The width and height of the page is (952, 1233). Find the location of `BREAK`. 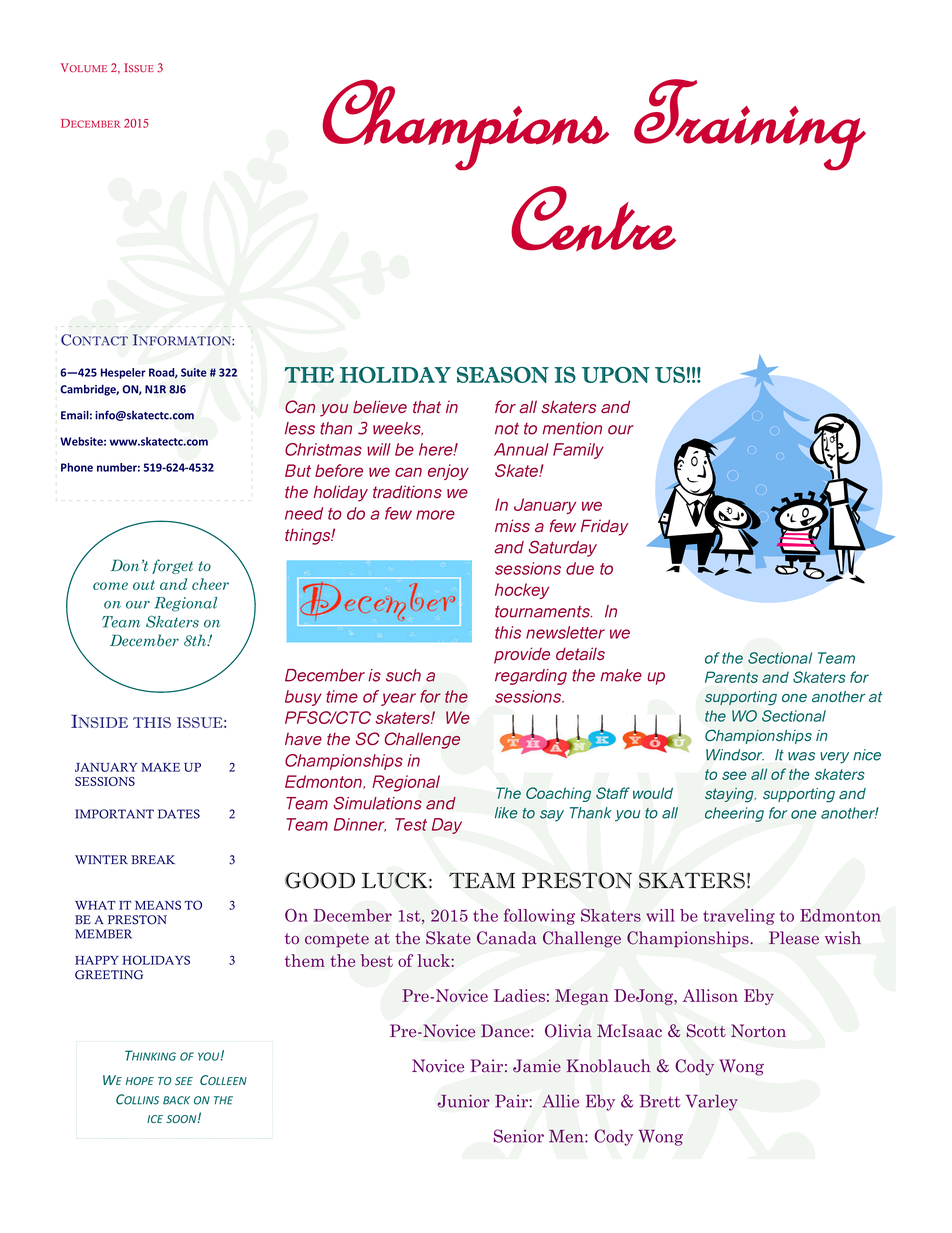

BREAK is located at coordinates (153, 859).
